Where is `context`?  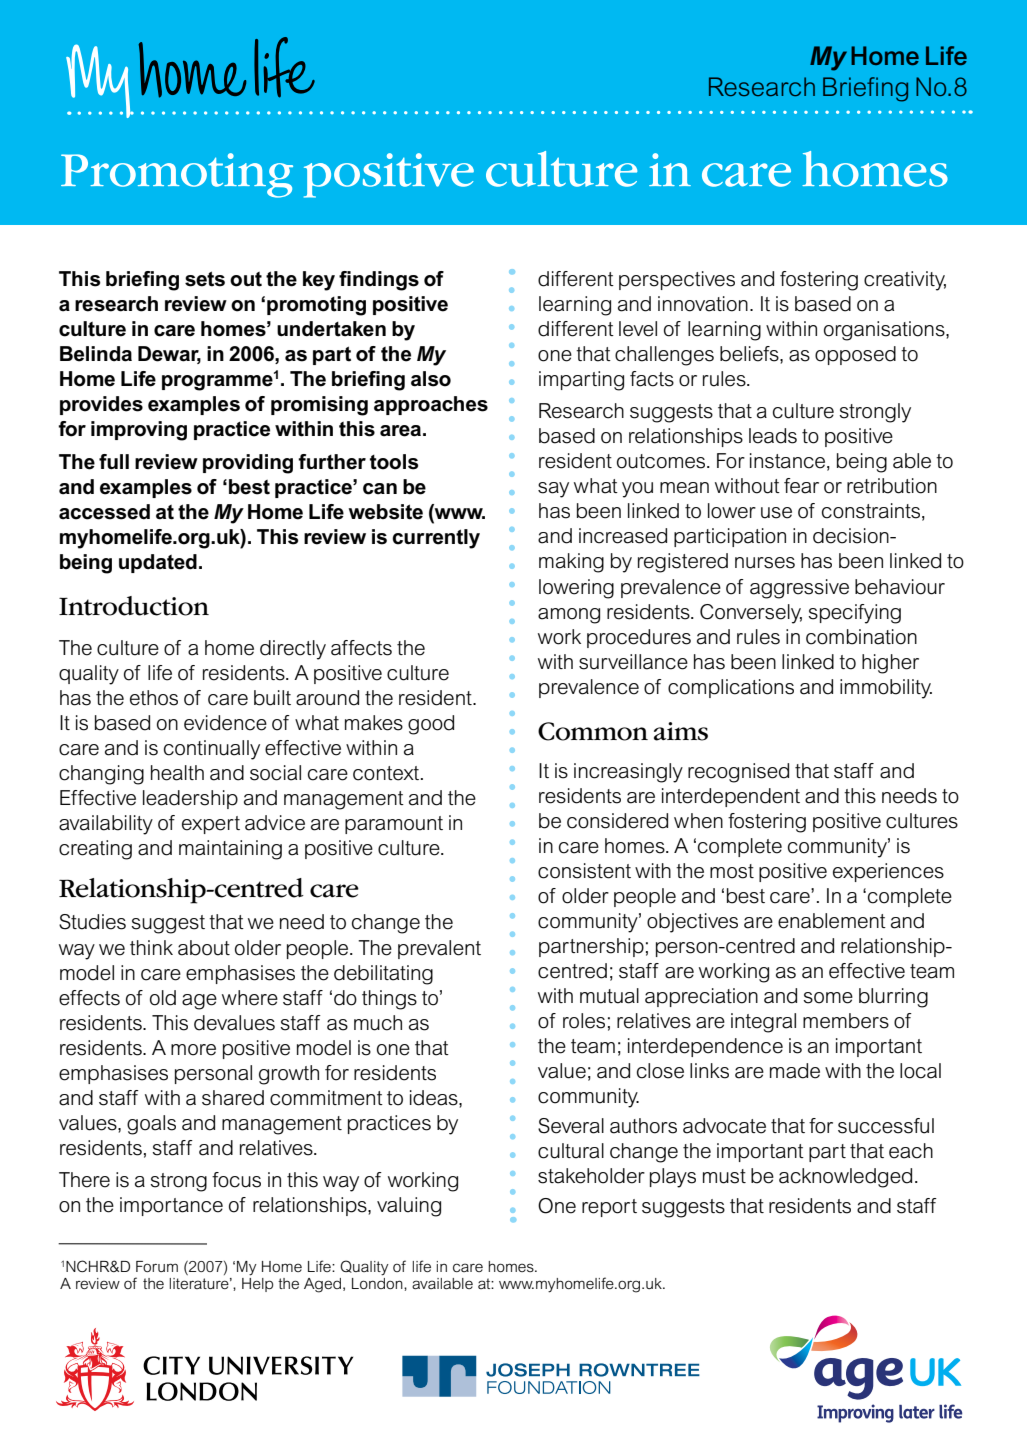 context is located at coordinates (387, 773).
